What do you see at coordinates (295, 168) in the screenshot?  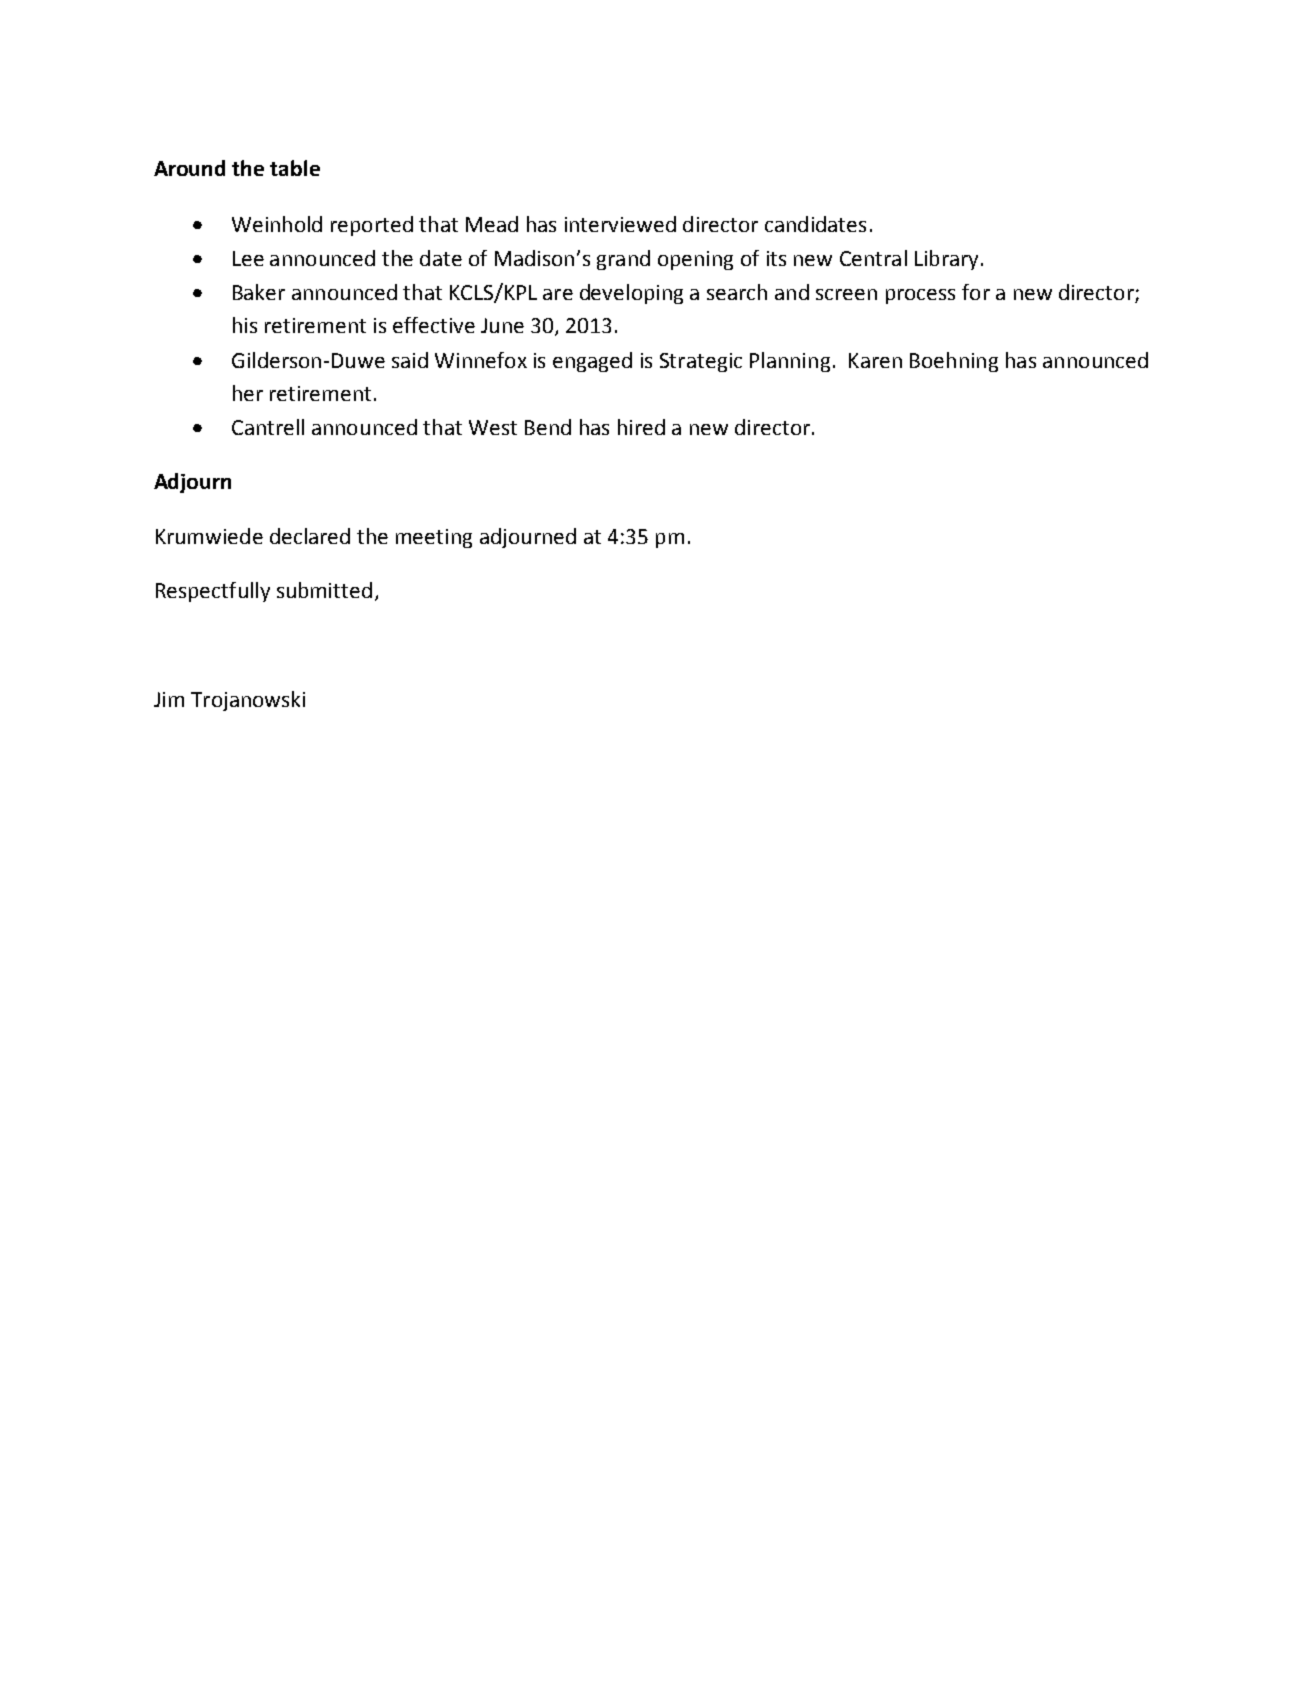 I see `table` at bounding box center [295, 168].
